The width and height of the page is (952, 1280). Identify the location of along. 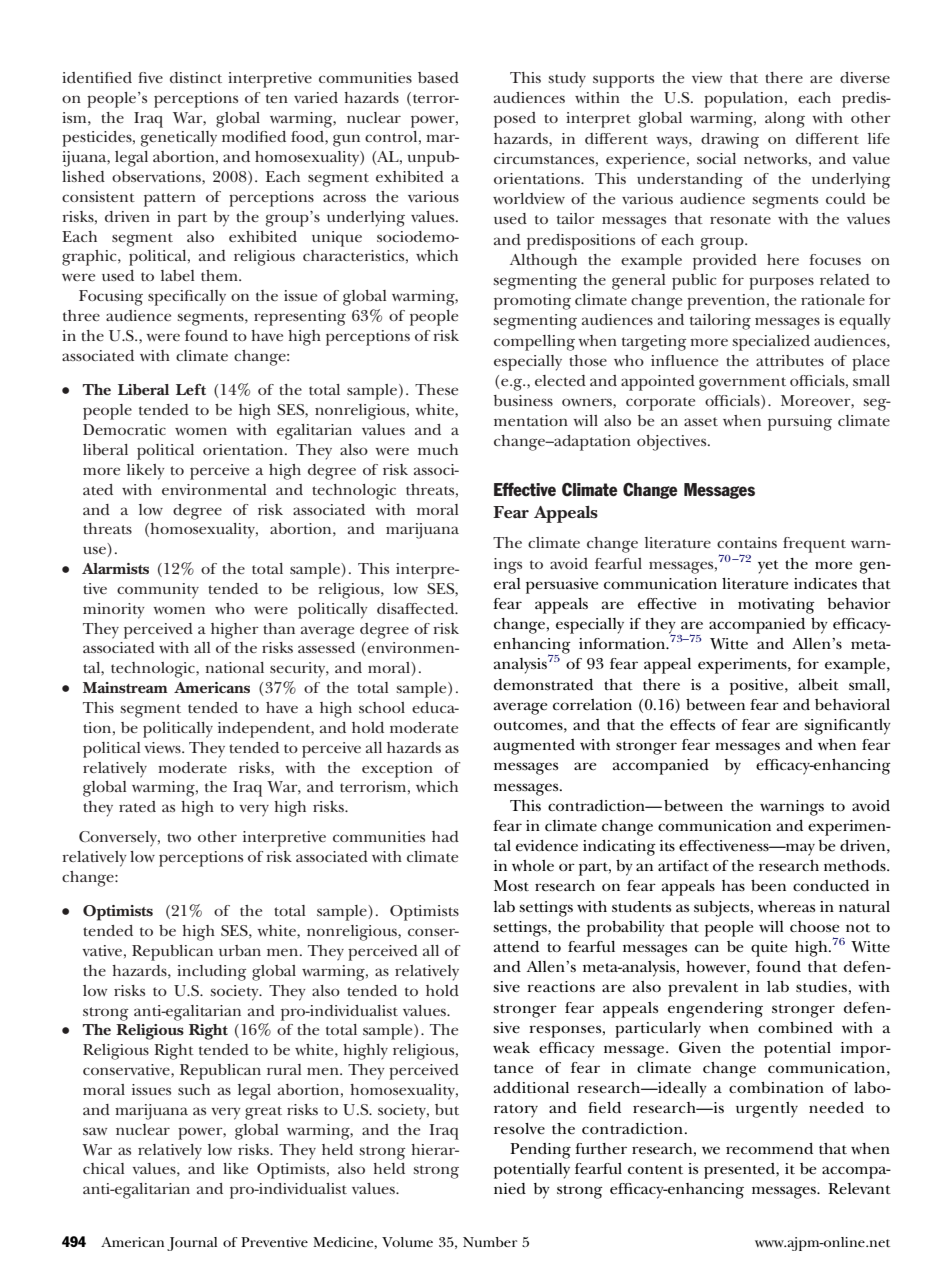
(785, 120).
